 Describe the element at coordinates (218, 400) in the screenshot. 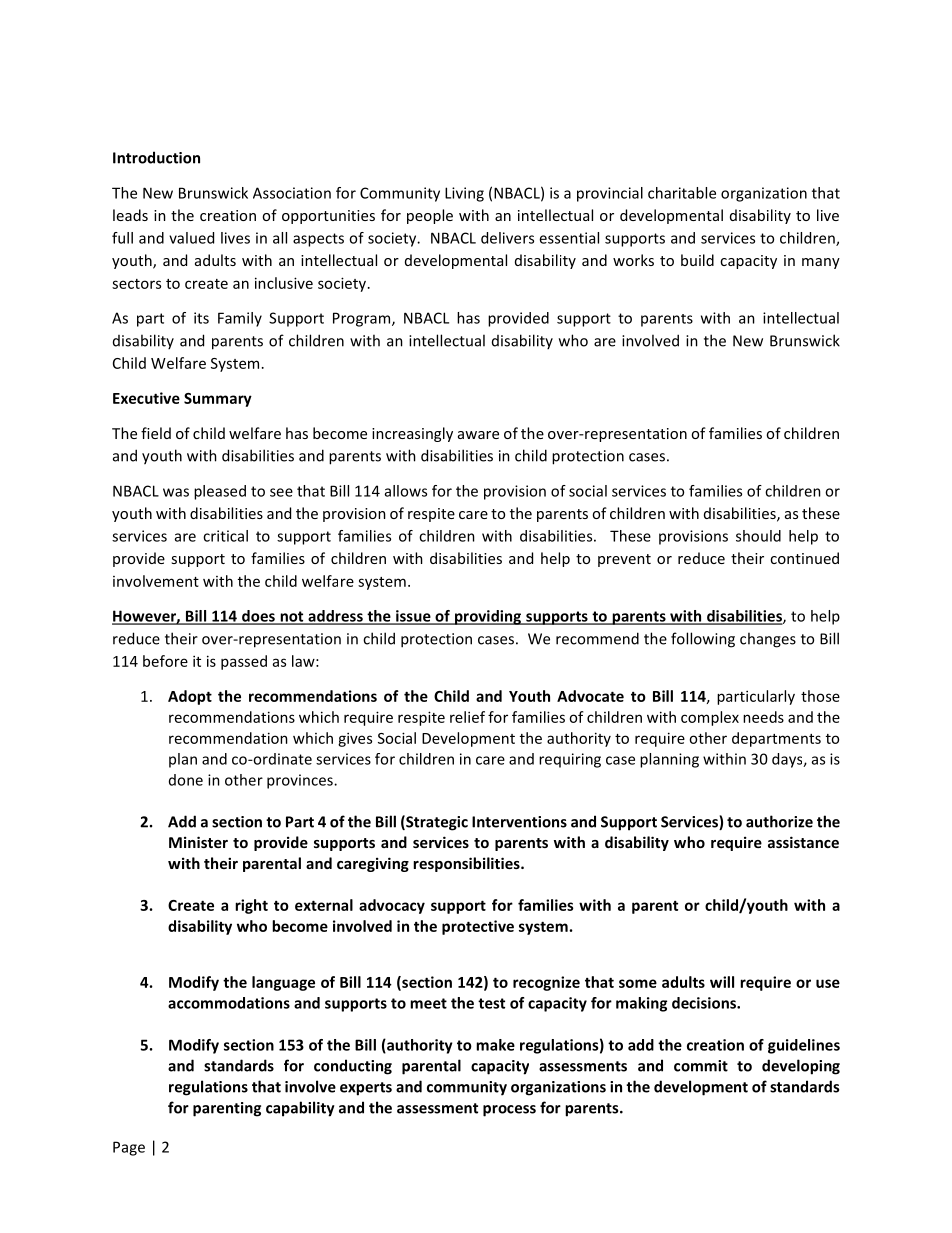

I see `Summary` at that location.
